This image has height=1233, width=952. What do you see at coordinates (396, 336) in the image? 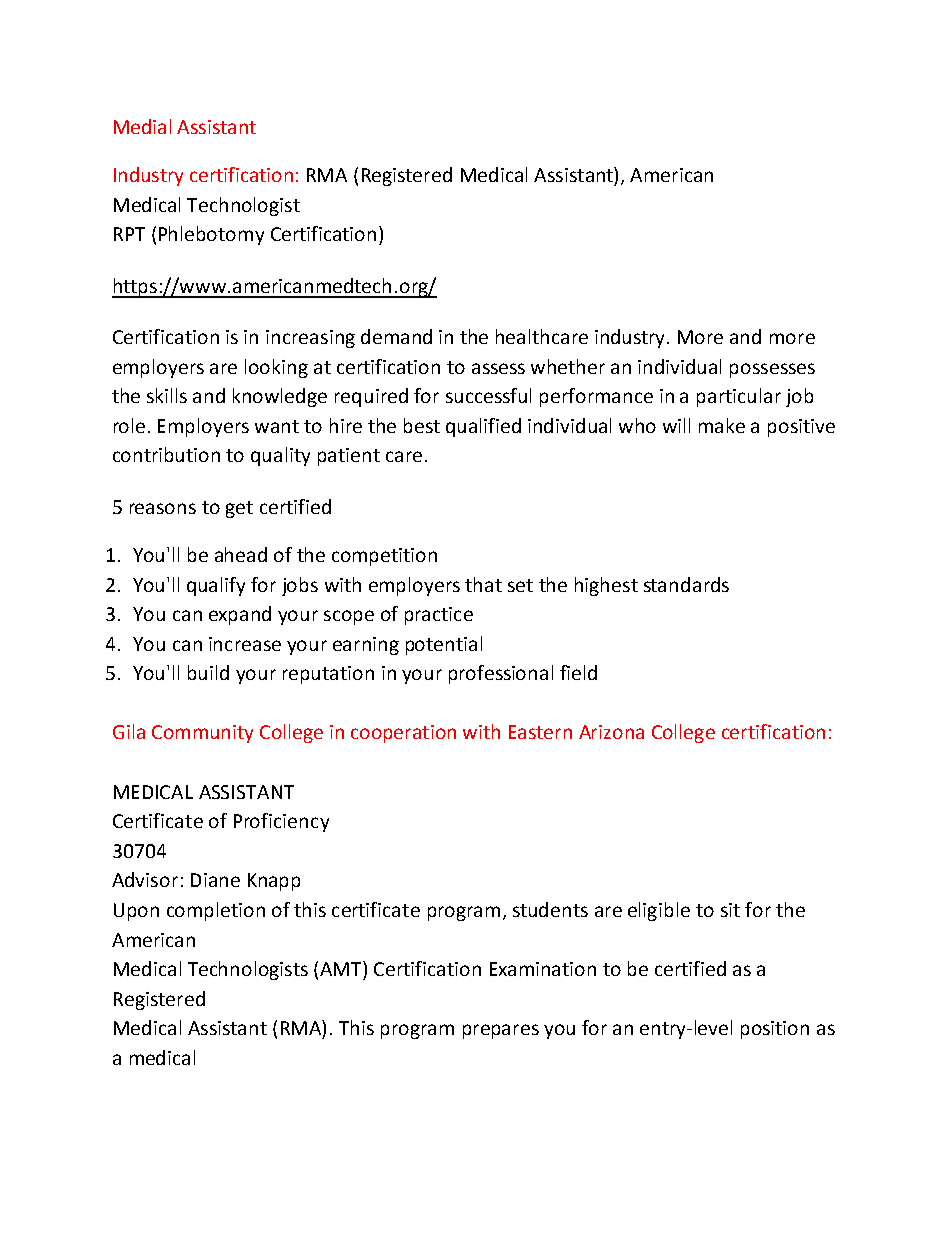
I see `demand` at bounding box center [396, 336].
